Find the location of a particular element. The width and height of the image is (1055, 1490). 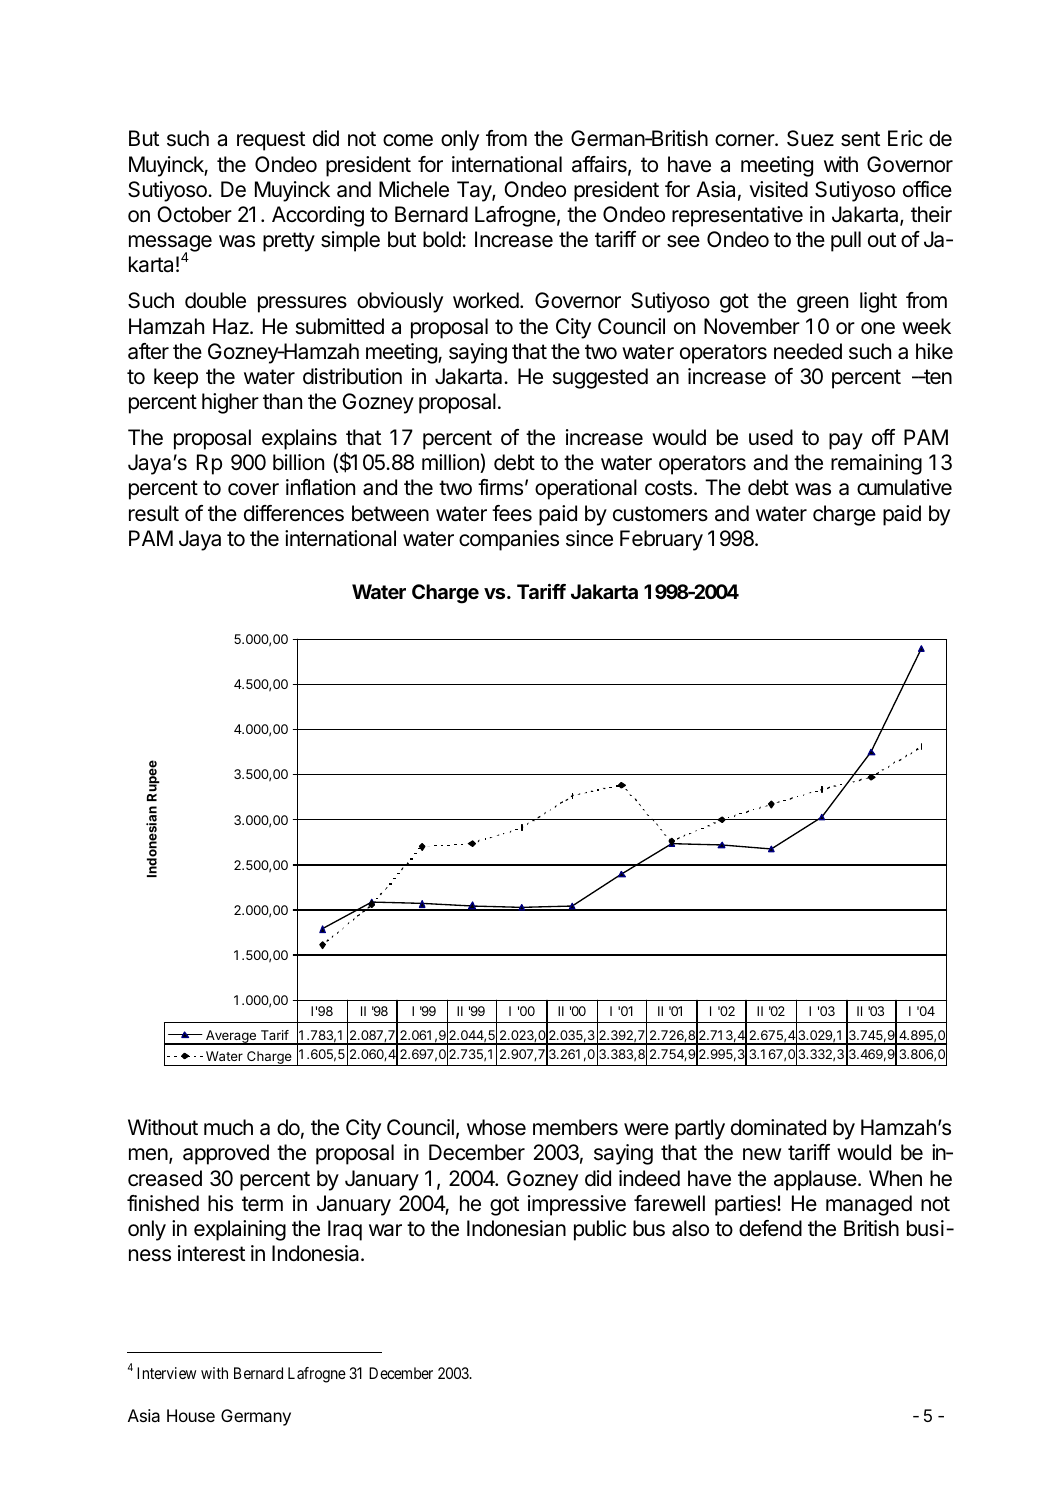

Average is located at coordinates (230, 1037).
